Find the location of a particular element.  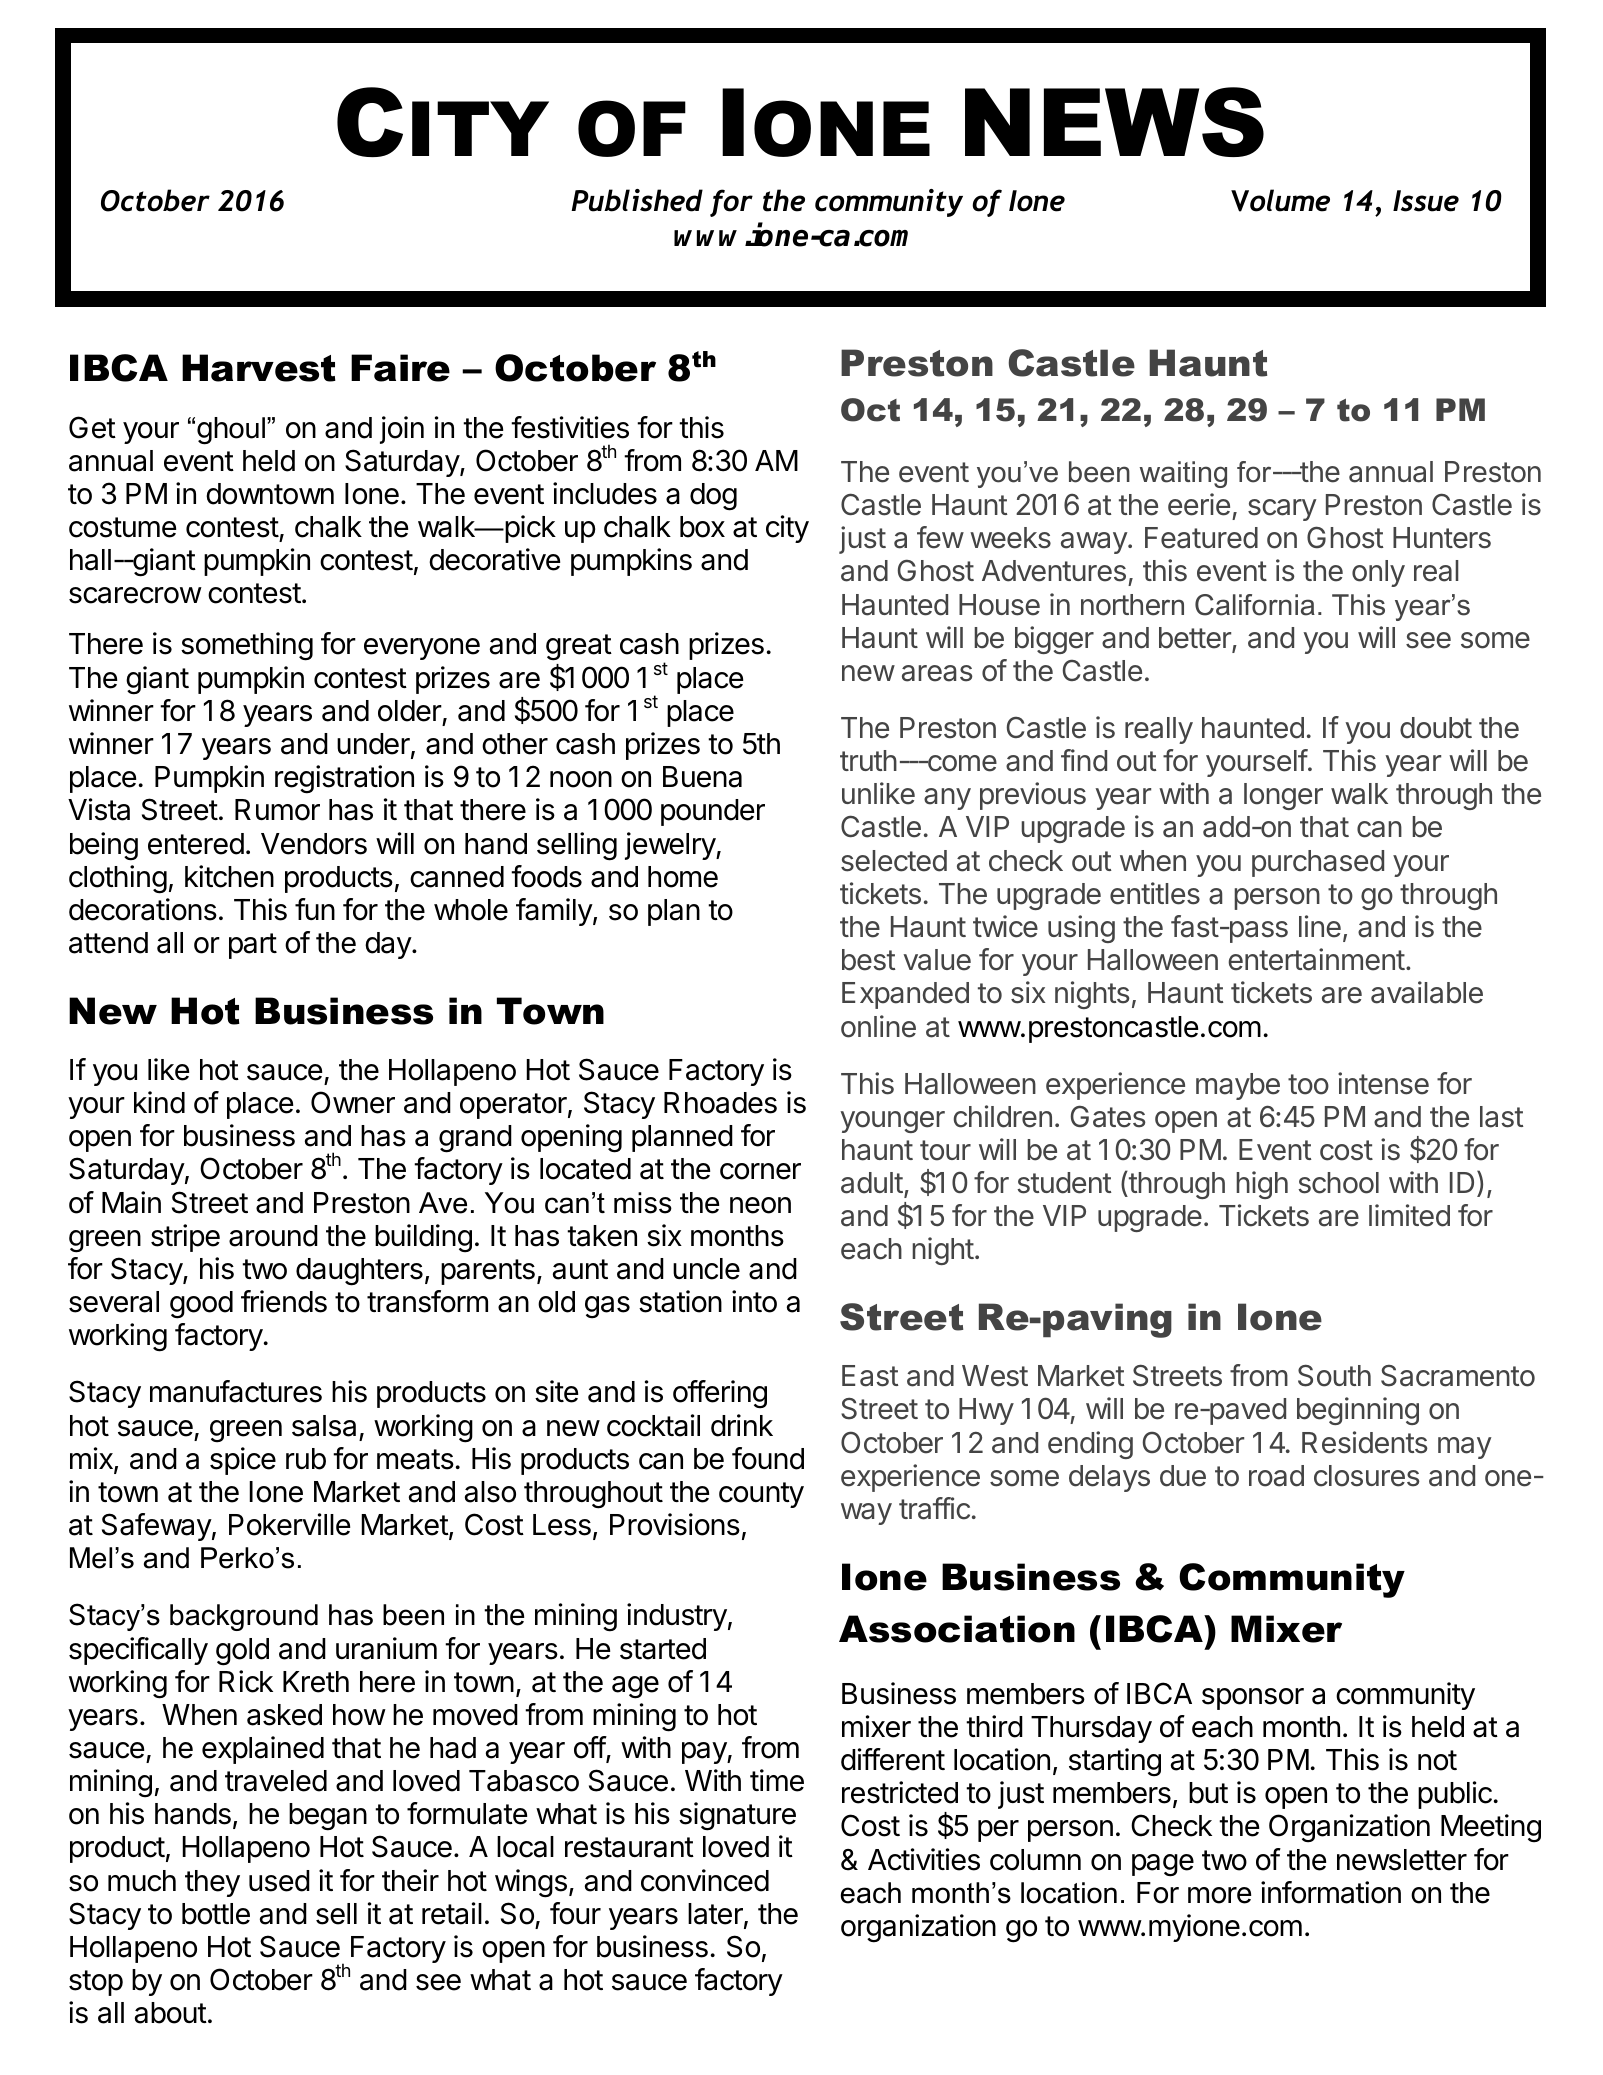

Volume is located at coordinates (1280, 200).
